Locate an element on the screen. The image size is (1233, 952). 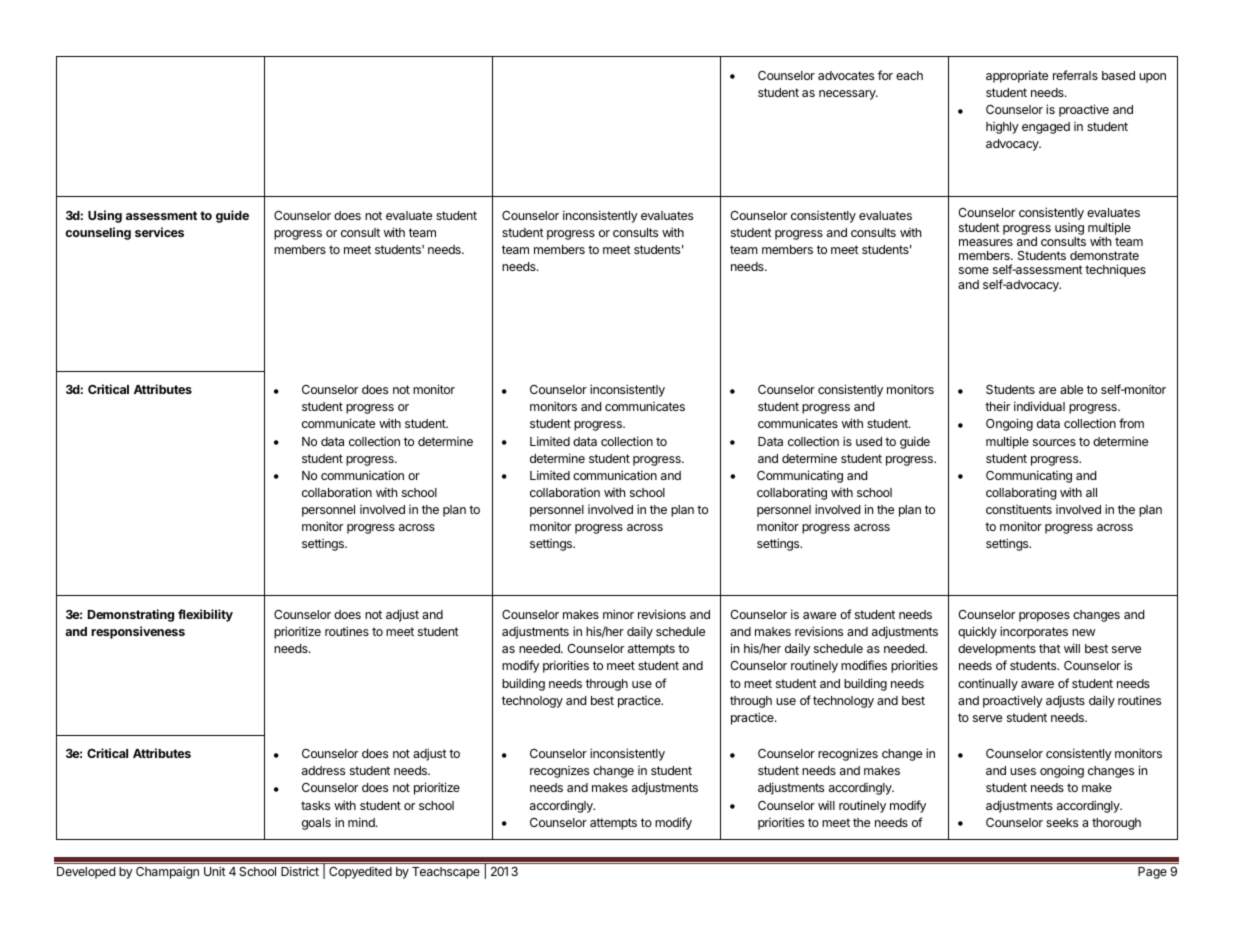
services is located at coordinates (159, 232).
